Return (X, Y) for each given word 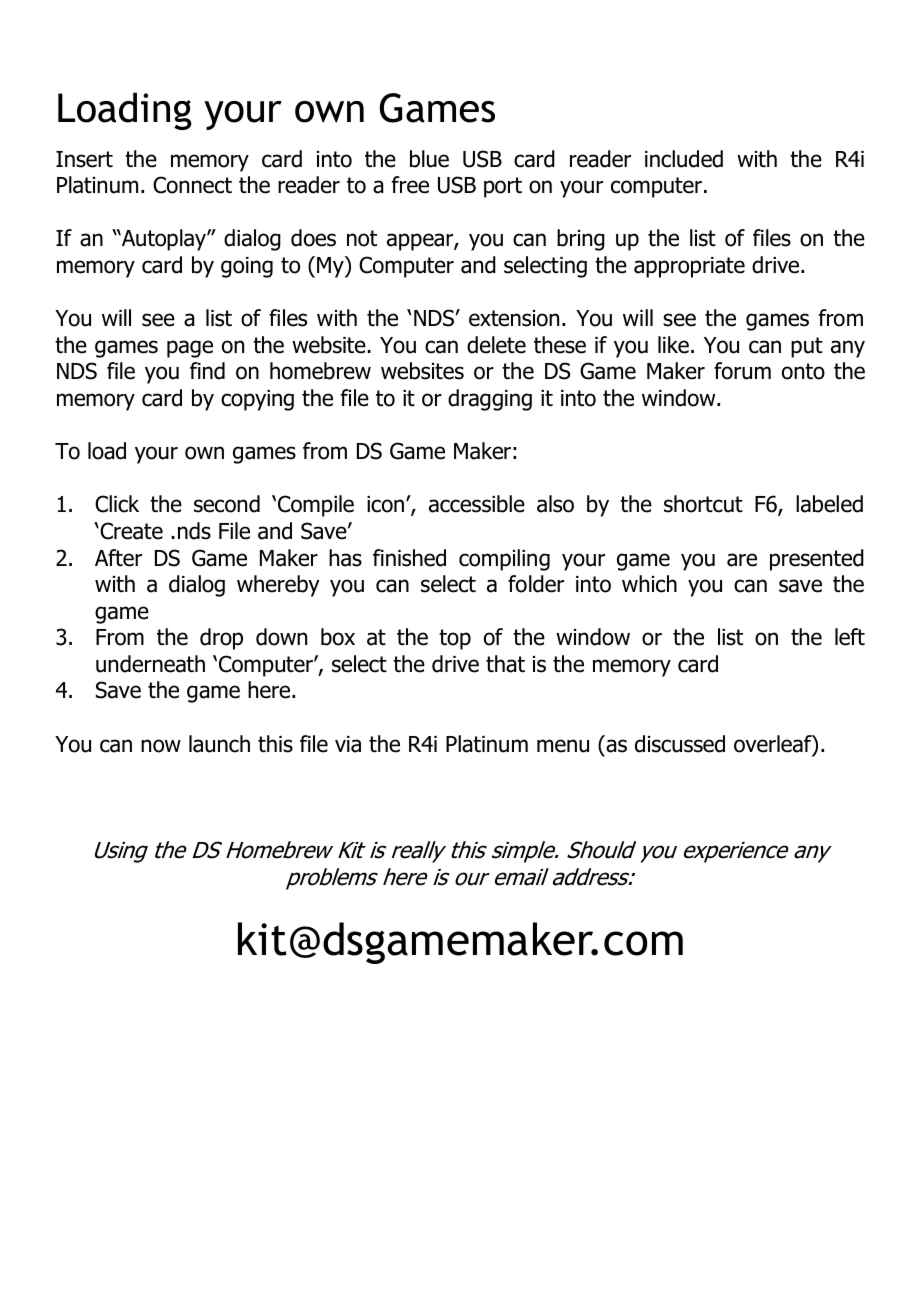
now (161, 746)
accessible (477, 504)
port (503, 187)
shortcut (703, 504)
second (227, 504)
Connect (192, 185)
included (684, 159)
